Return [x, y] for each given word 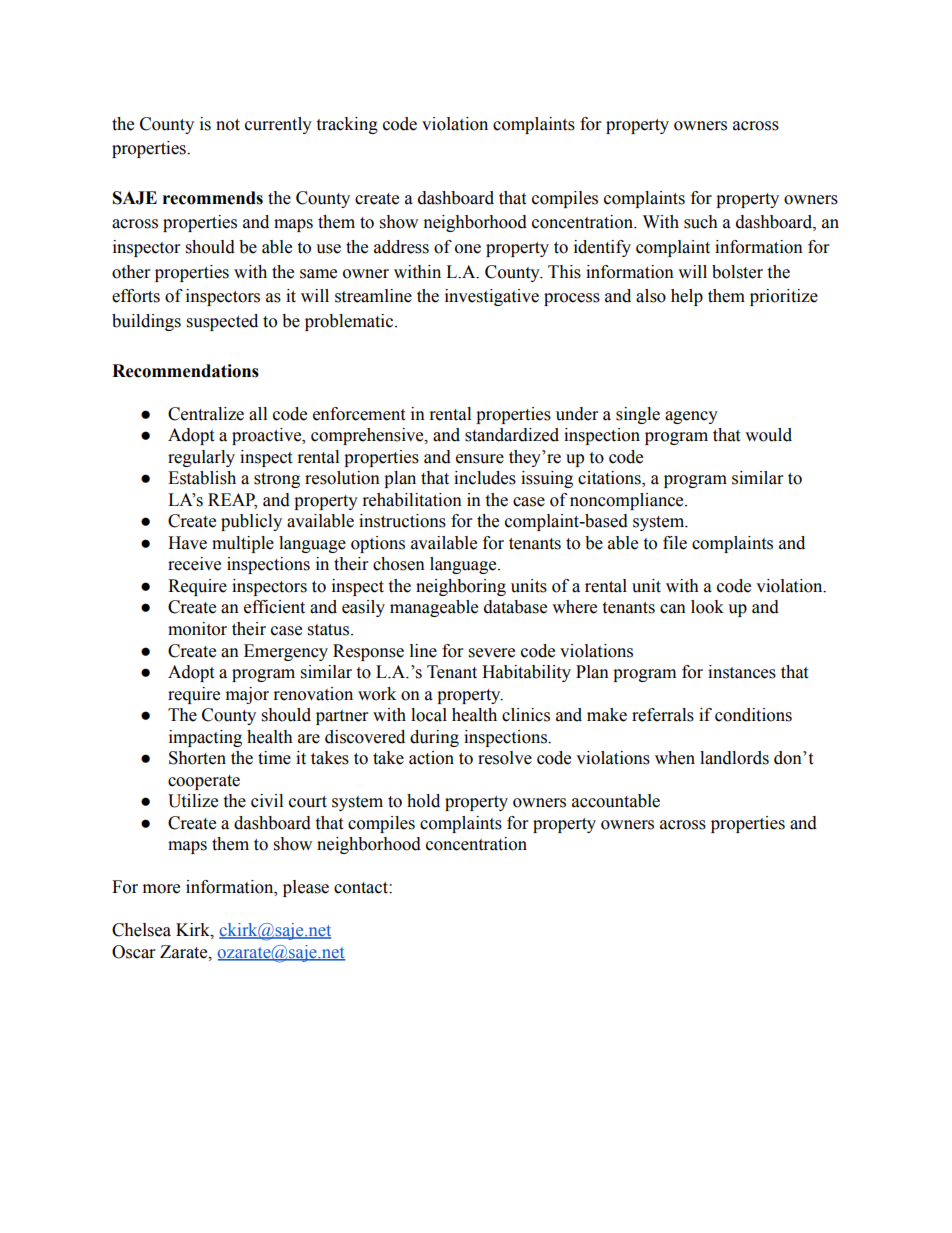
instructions [402, 521]
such [701, 222]
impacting [205, 738]
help [687, 297]
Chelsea [141, 930]
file [675, 543]
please [306, 888]
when [675, 758]
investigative [492, 297]
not [228, 125]
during [434, 738]
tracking [347, 125]
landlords [734, 758]
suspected [222, 322]
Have [187, 543]
